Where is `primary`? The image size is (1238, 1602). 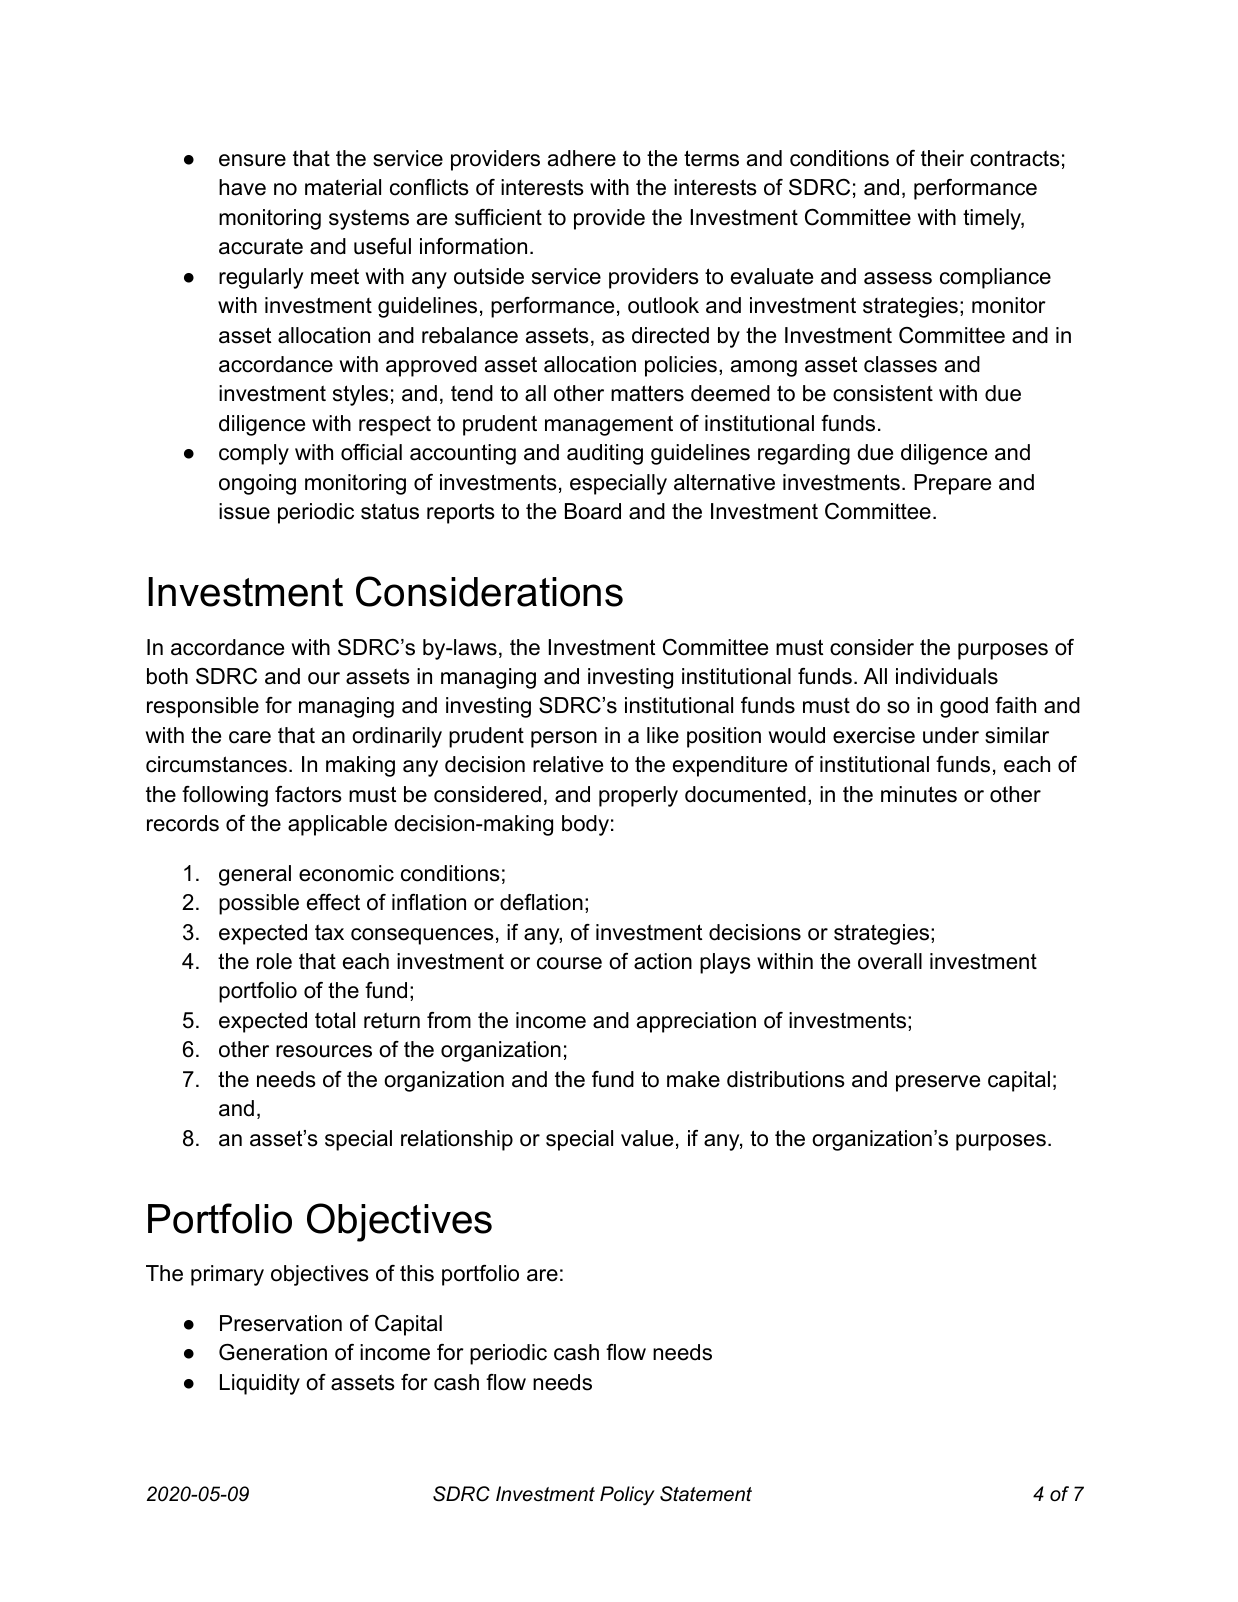 primary is located at coordinates (227, 1275).
